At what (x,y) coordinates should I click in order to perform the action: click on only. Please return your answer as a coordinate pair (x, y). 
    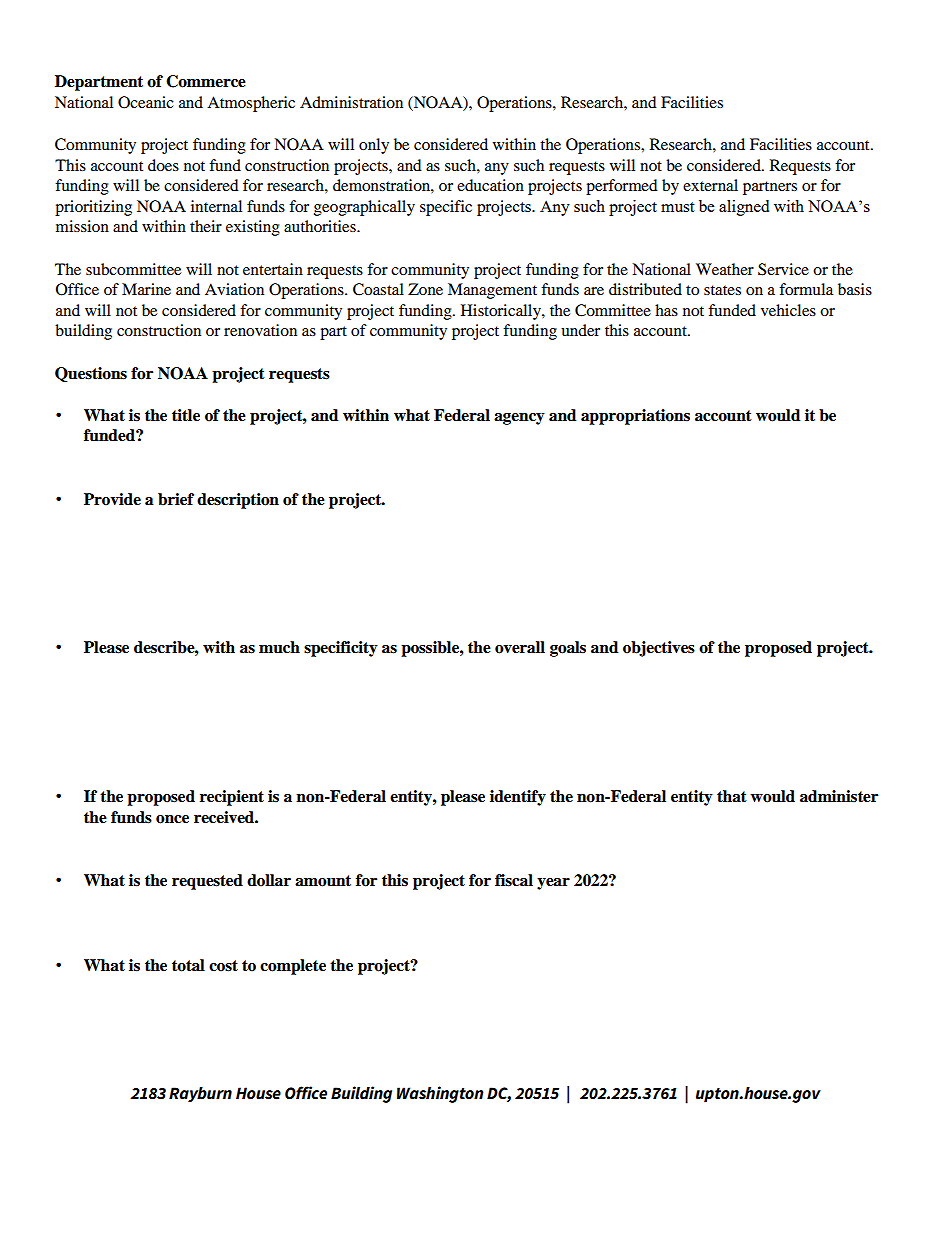
    Looking at the image, I should click on (374, 146).
